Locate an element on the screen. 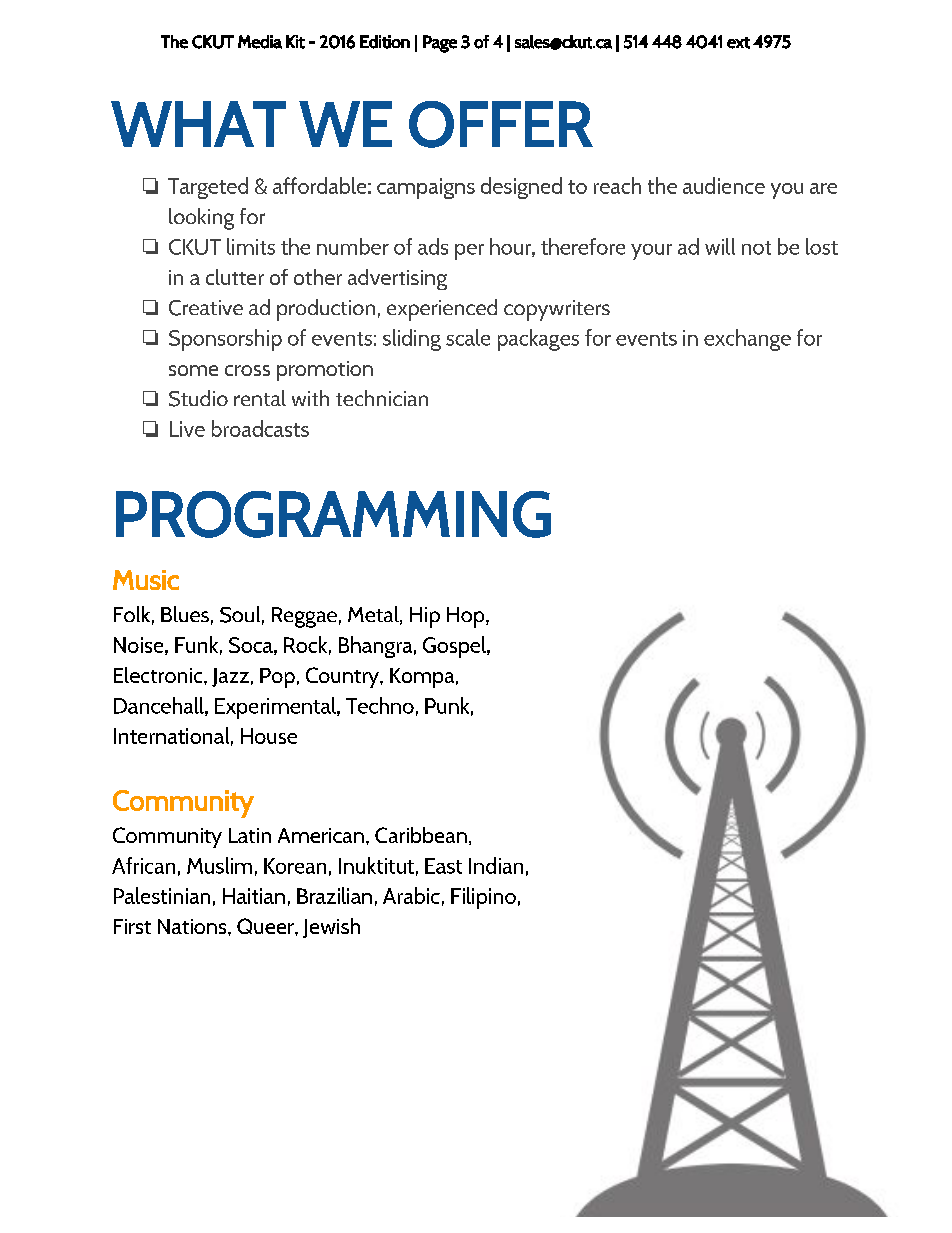  Blues is located at coordinates (185, 614).
